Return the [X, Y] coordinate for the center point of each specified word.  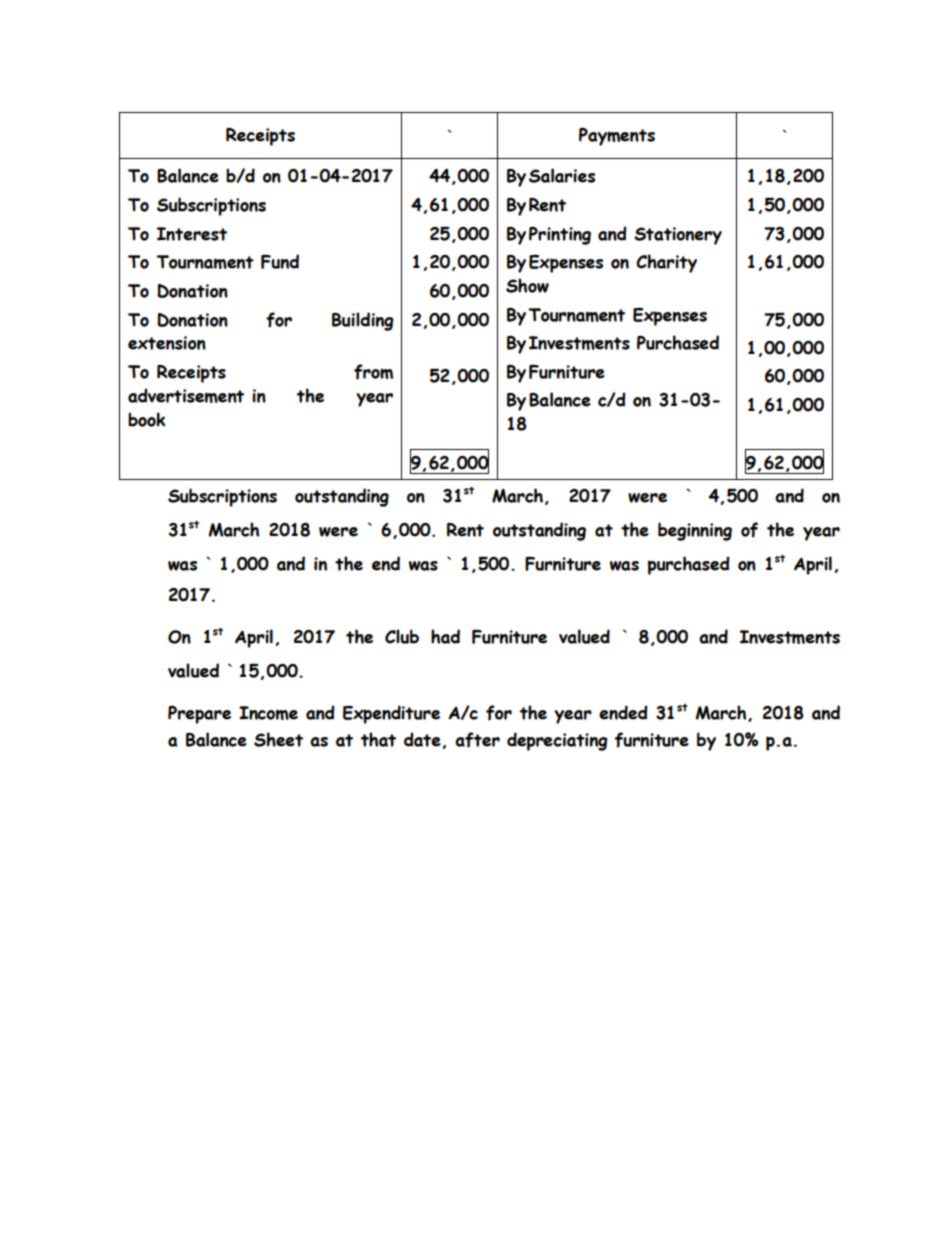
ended [623, 712]
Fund [280, 261]
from [373, 372]
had [445, 636]
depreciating [557, 741]
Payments [617, 137]
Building [363, 321]
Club [402, 636]
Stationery [678, 236]
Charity [666, 263]
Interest [192, 234]
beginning [695, 531]
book [146, 419]
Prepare [199, 715]
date [422, 739]
